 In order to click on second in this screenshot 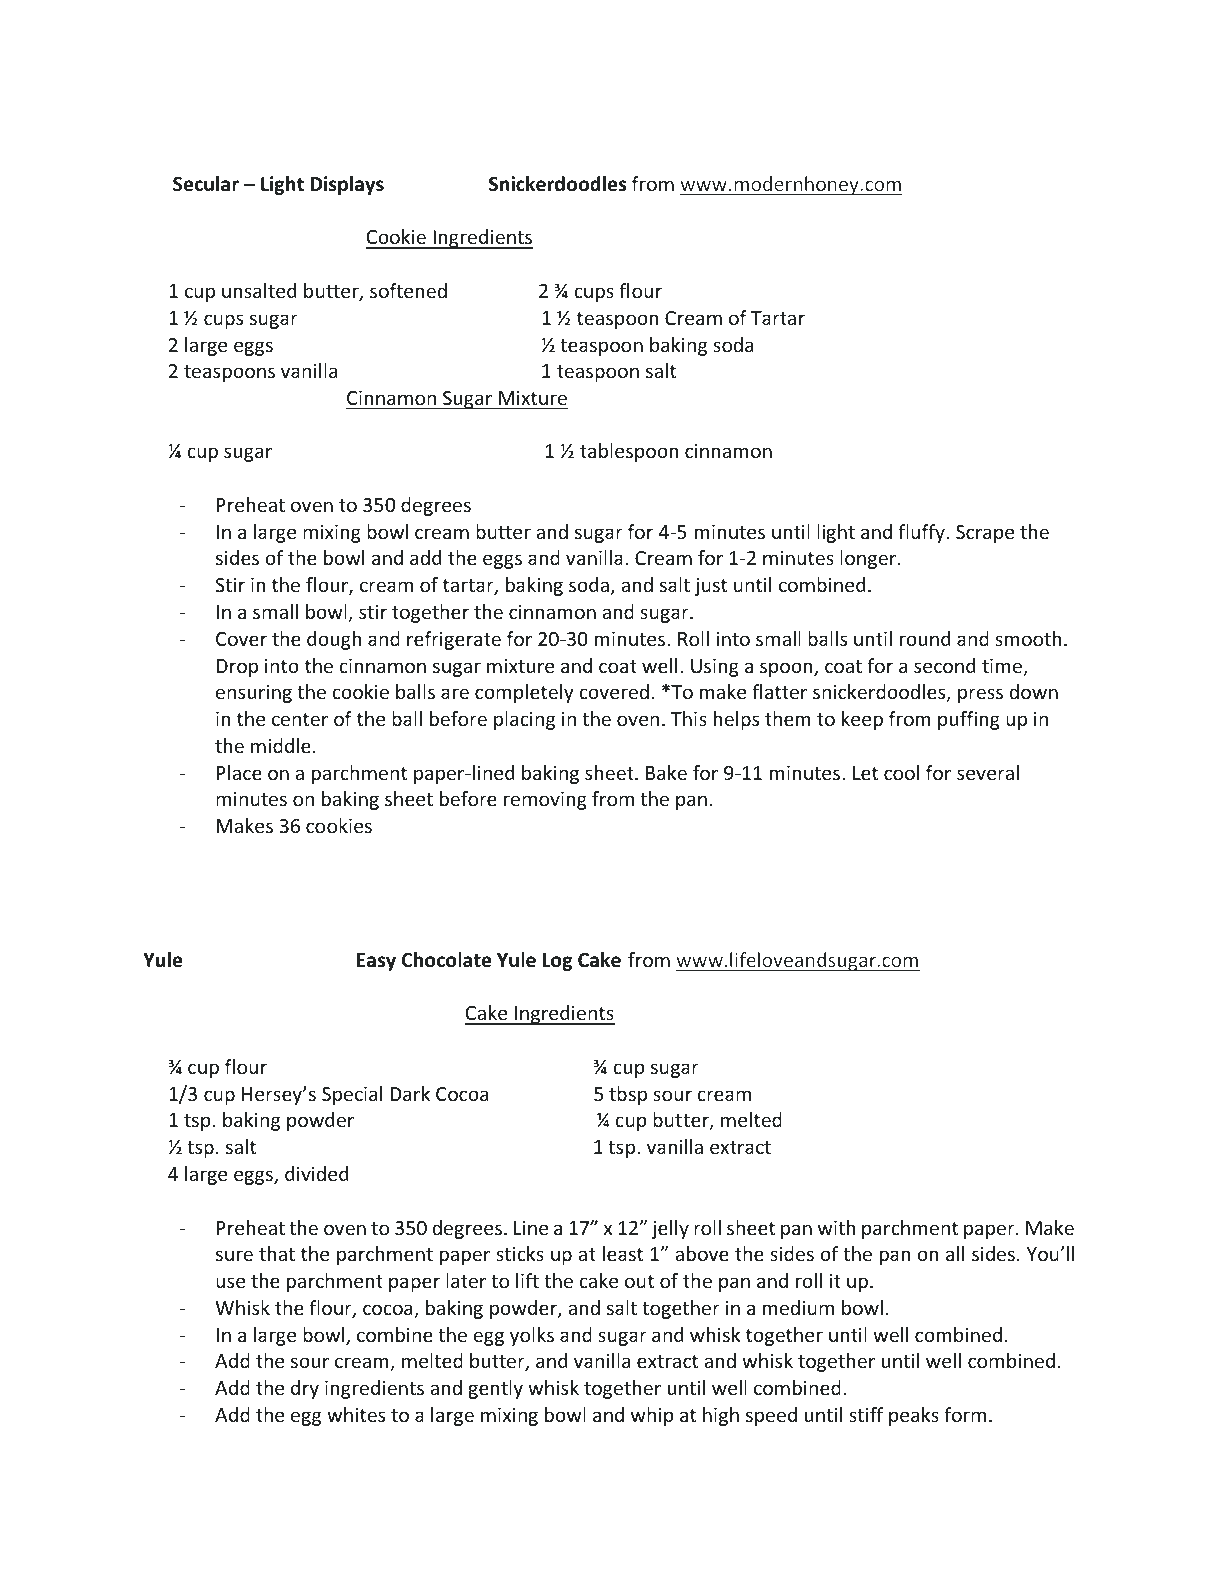, I will do `click(944, 665)`.
